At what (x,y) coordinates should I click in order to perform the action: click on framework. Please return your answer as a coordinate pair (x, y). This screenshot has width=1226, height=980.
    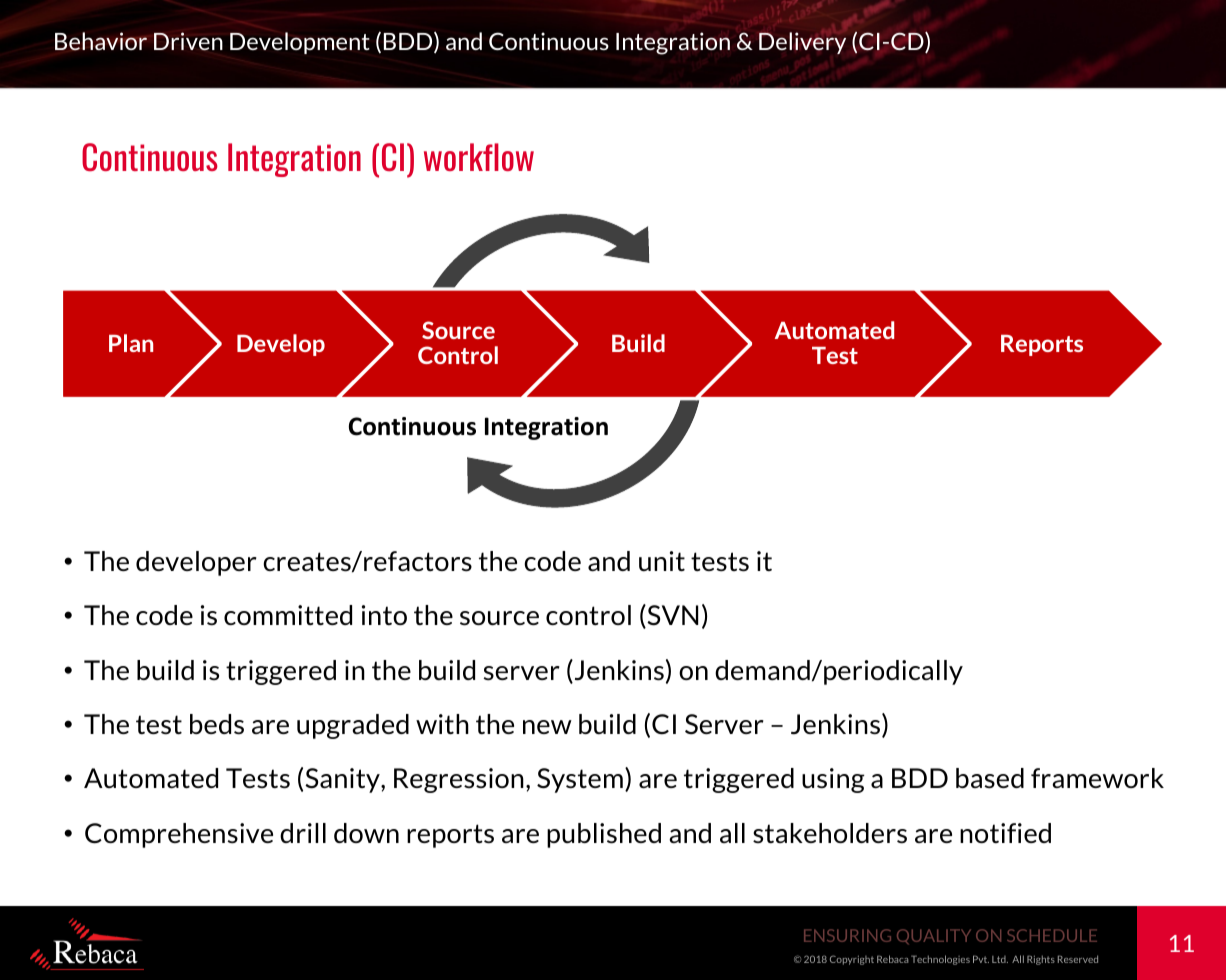
    Looking at the image, I should click on (1097, 778).
